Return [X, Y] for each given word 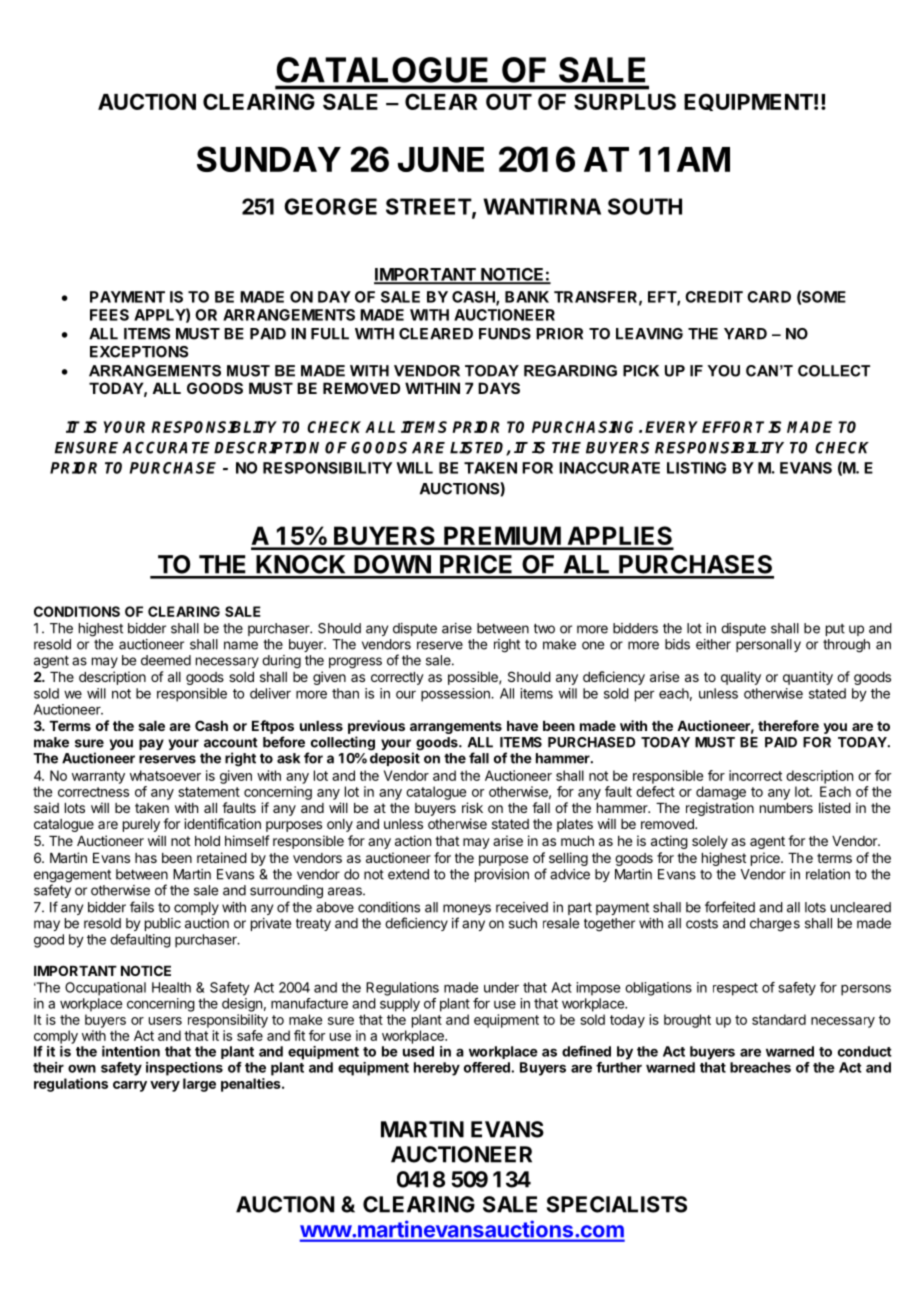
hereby [437, 1069]
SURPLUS [625, 101]
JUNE [441, 159]
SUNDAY [269, 159]
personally [768, 645]
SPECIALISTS [617, 1204]
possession [456, 695]
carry [130, 1086]
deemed [166, 660]
